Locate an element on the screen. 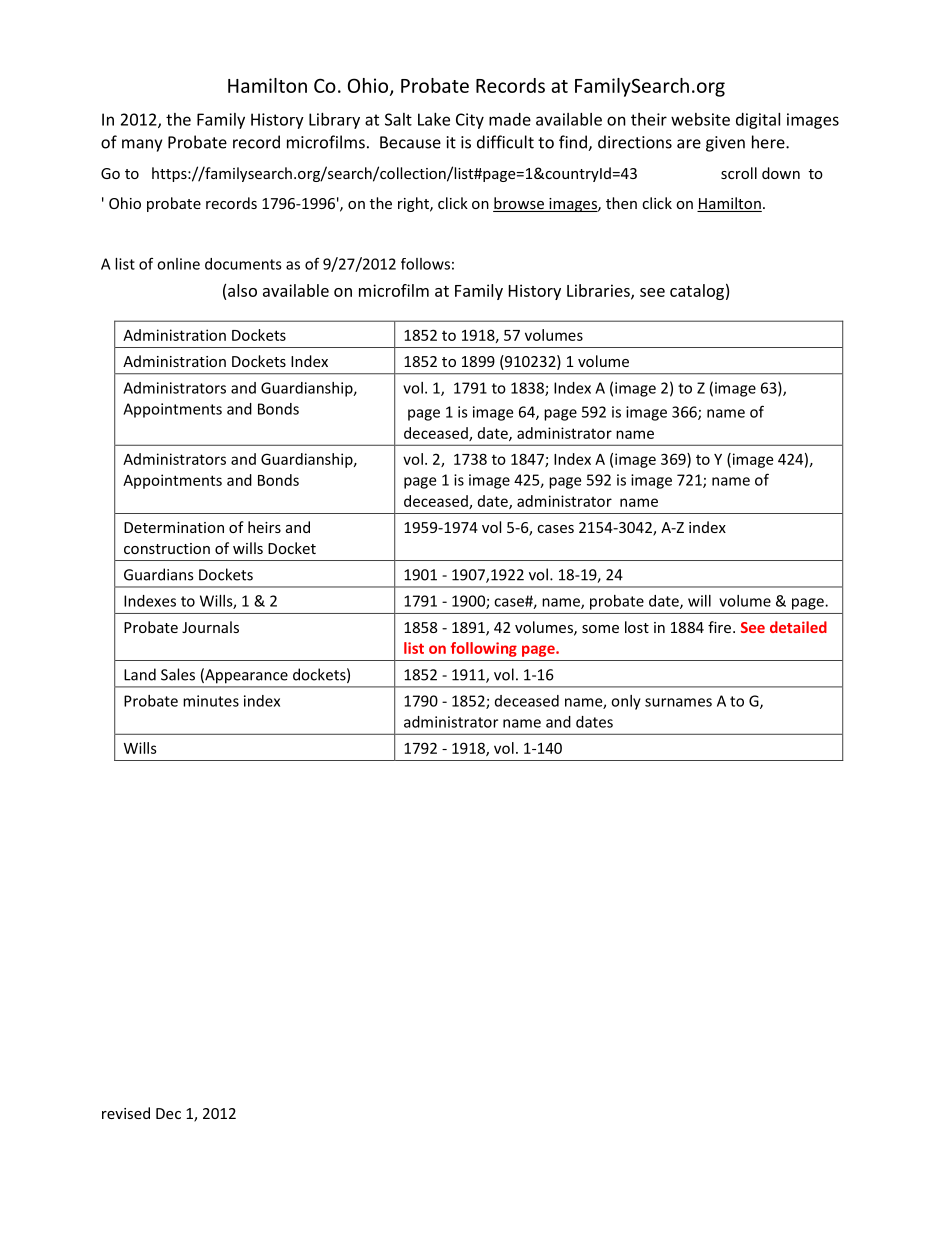 This screenshot has width=952, height=1233. only is located at coordinates (626, 702).
